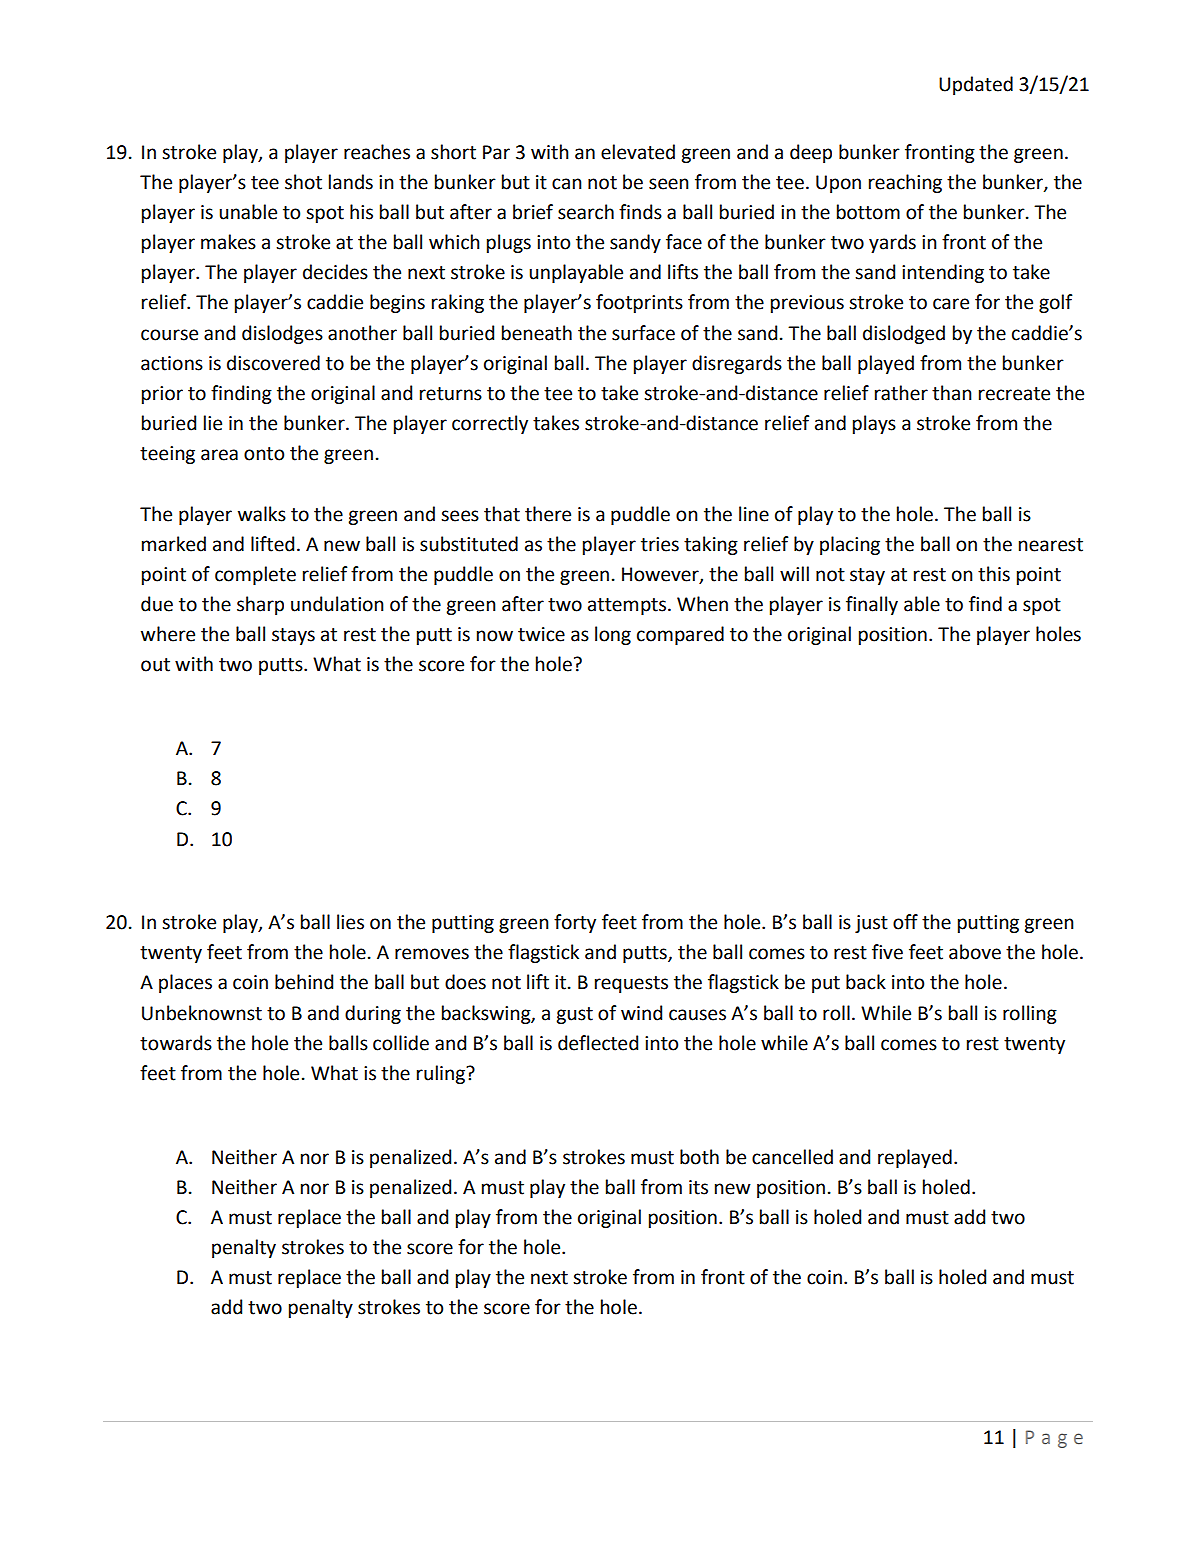 The image size is (1195, 1546). Describe the element at coordinates (303, 182) in the screenshot. I see `shot` at that location.
